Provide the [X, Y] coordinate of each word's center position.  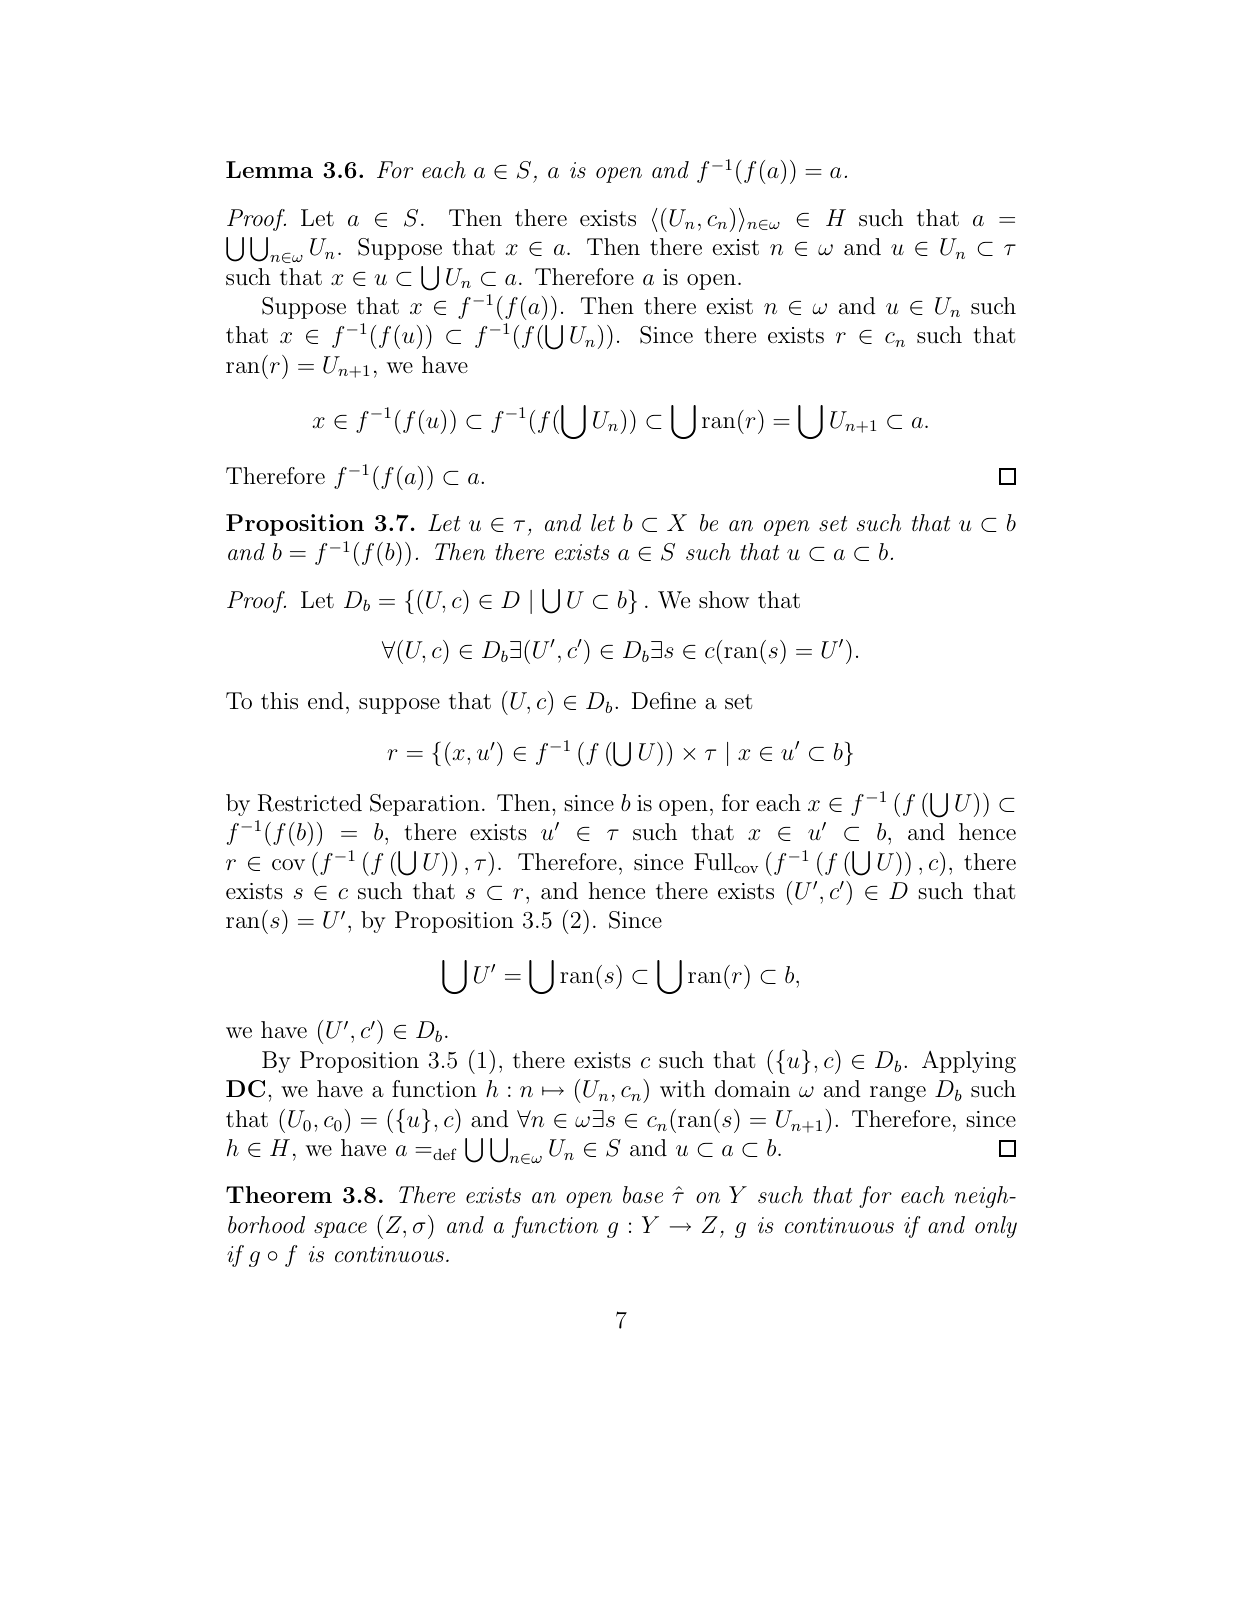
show [724, 600]
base [643, 1194]
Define [664, 700]
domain [752, 1089]
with [682, 1088]
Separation [425, 805]
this [279, 701]
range [898, 1094]
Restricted [310, 803]
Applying [969, 1062]
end [326, 700]
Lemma [269, 169]
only [996, 1227]
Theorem [279, 1194]
